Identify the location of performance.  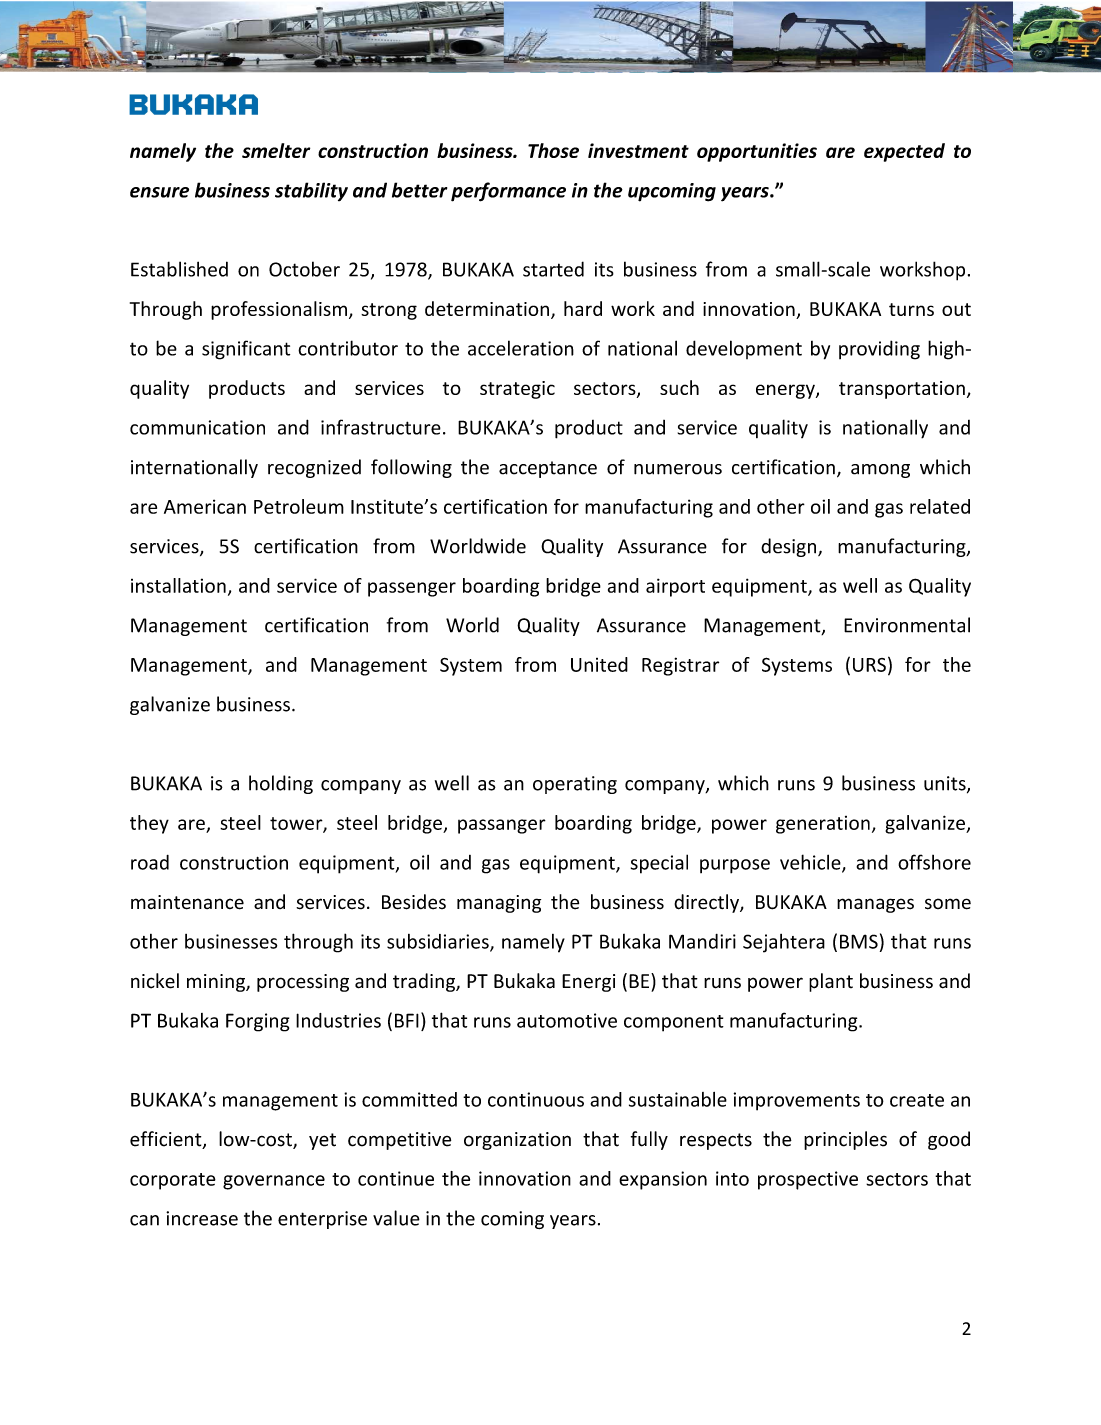
(508, 192).
